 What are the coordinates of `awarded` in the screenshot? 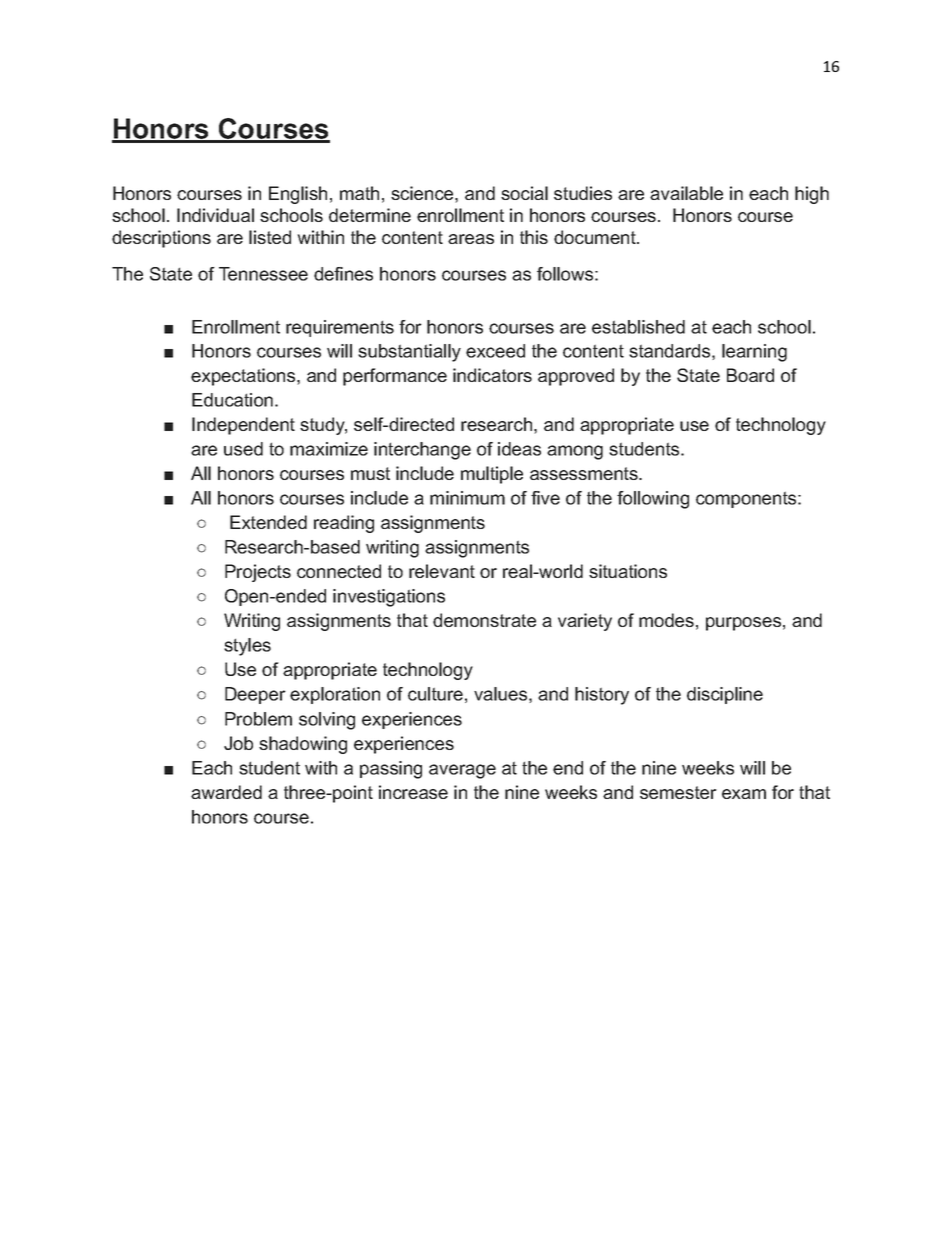 It's located at (226, 792).
